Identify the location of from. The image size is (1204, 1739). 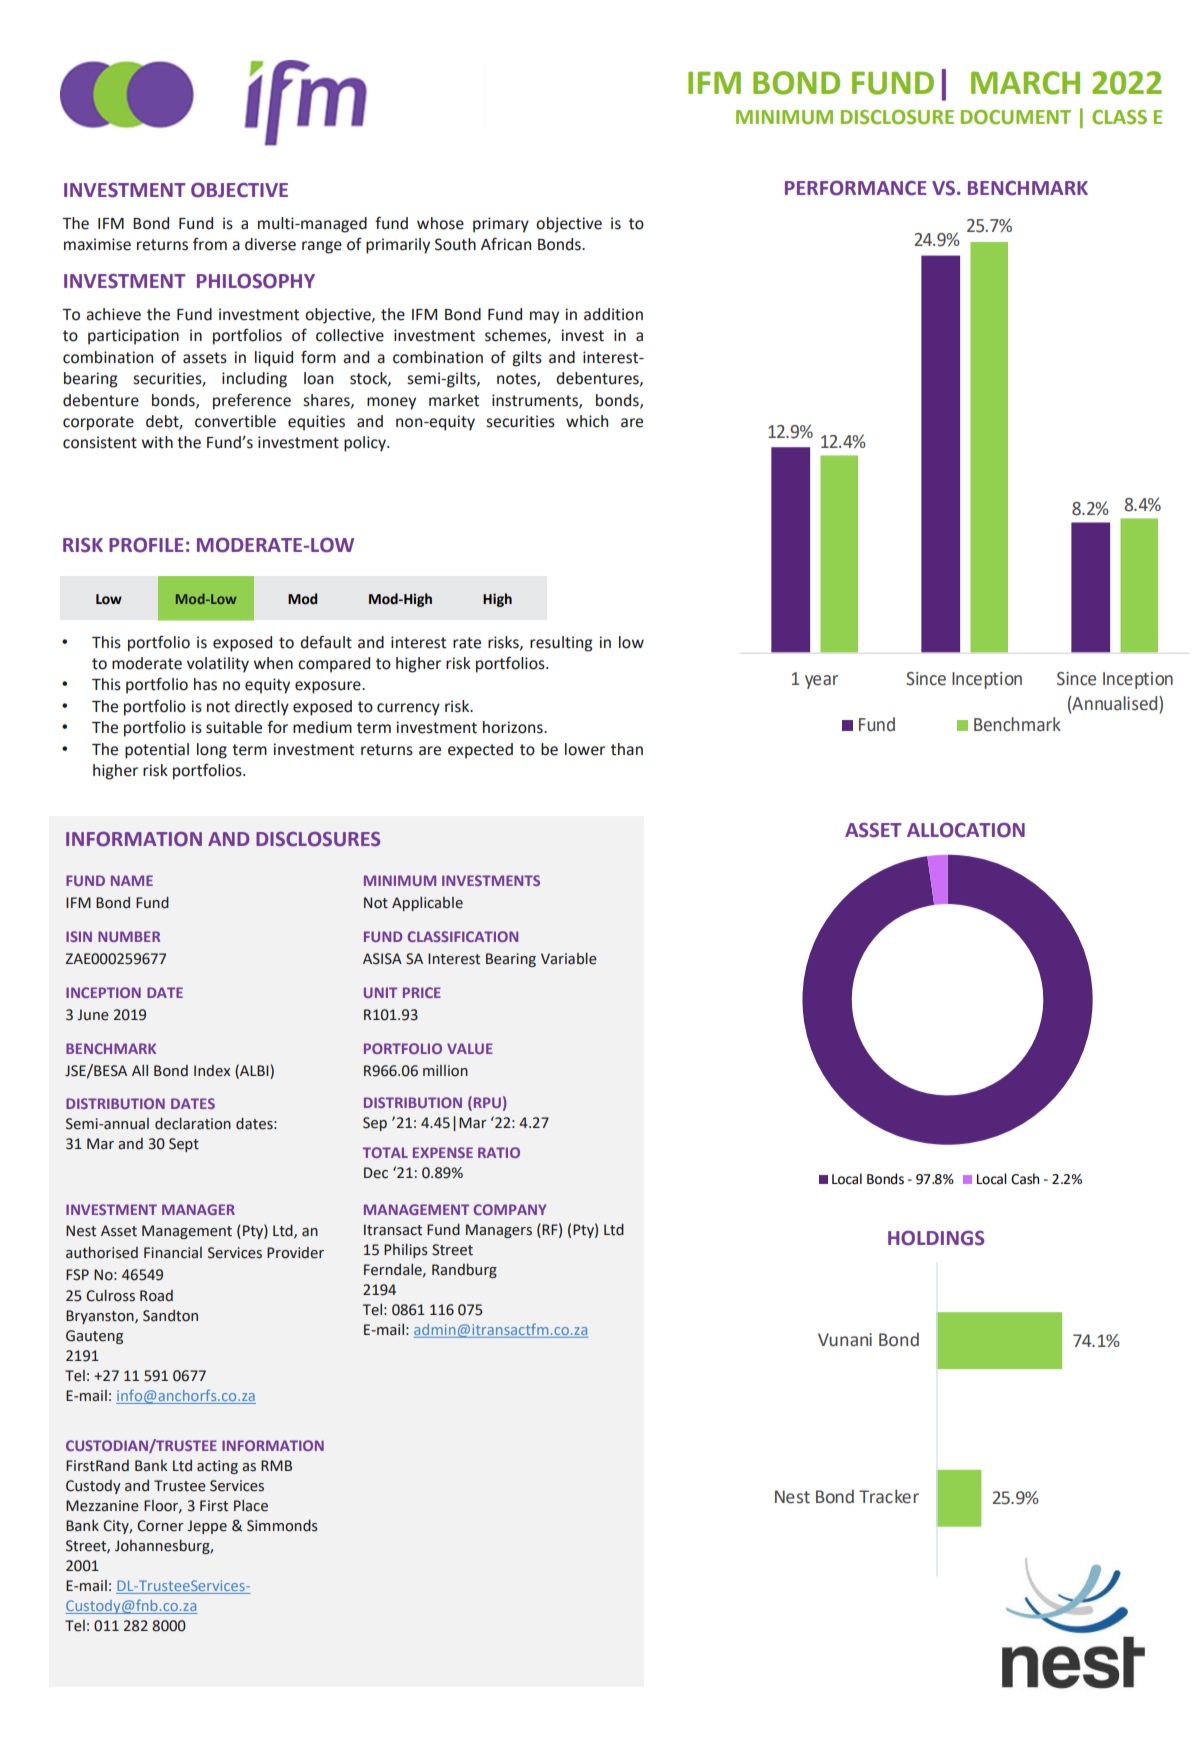
(210, 244).
